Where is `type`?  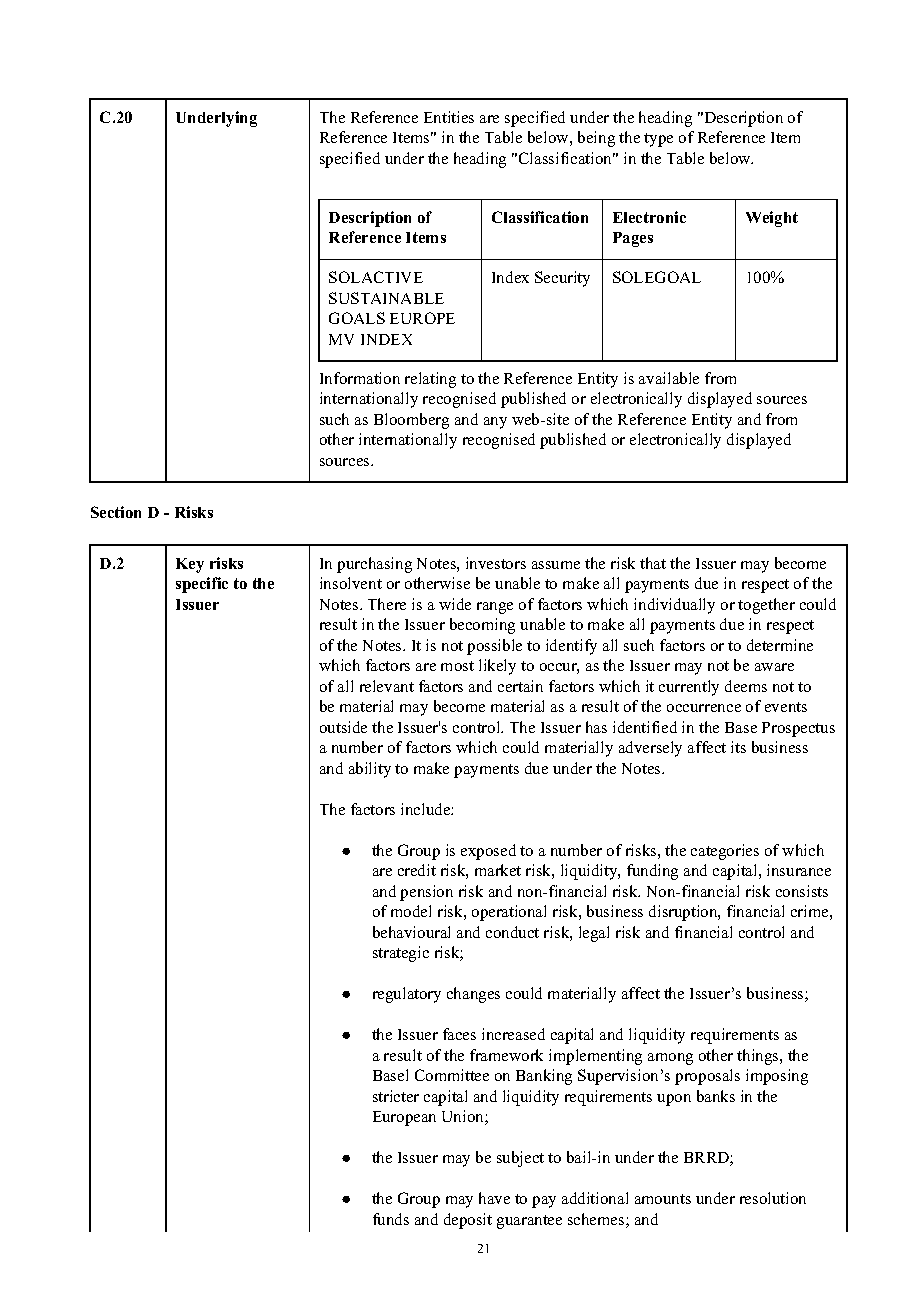 type is located at coordinates (658, 140).
